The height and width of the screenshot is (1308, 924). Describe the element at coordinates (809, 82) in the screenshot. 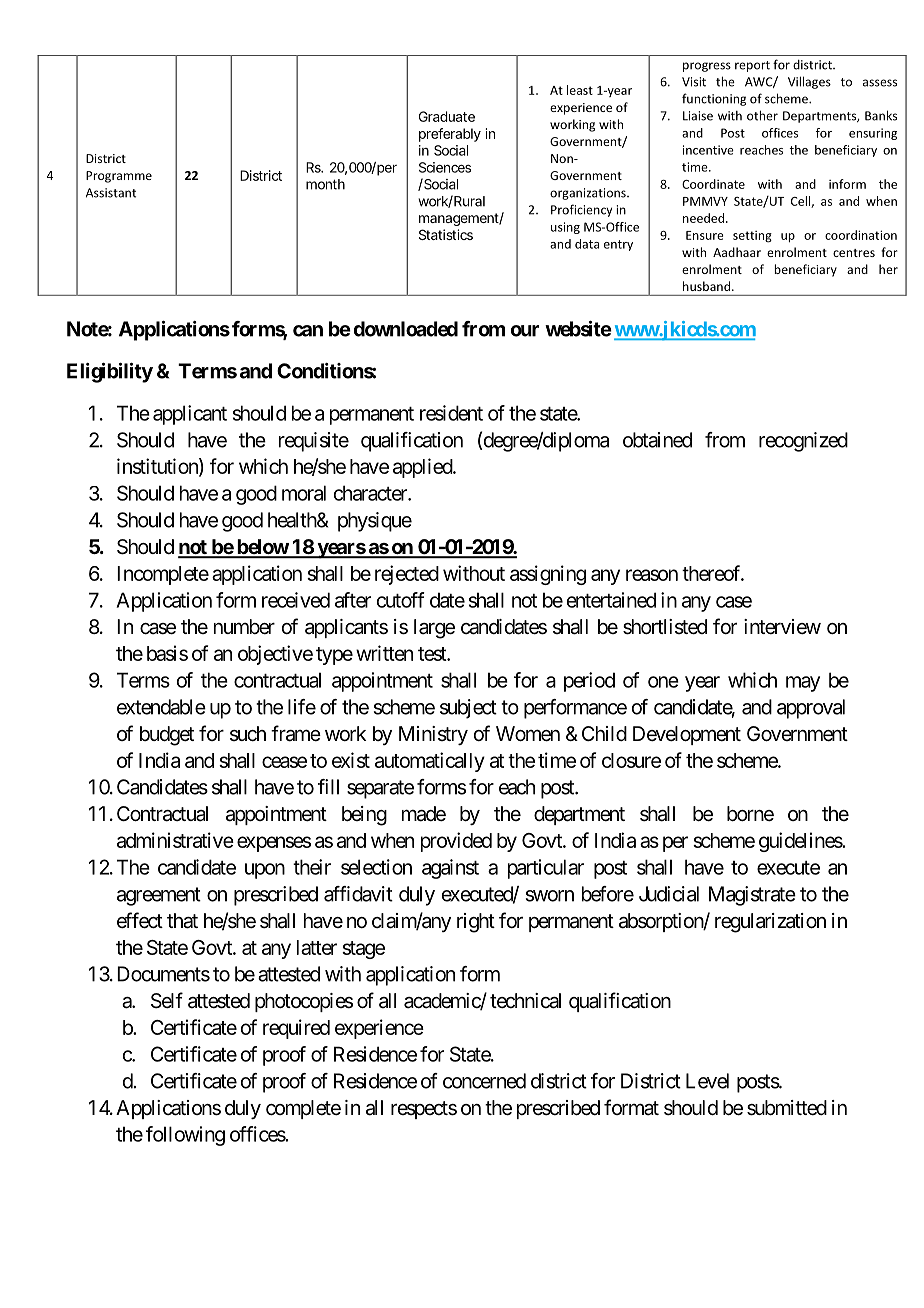

I see `Villages` at that location.
